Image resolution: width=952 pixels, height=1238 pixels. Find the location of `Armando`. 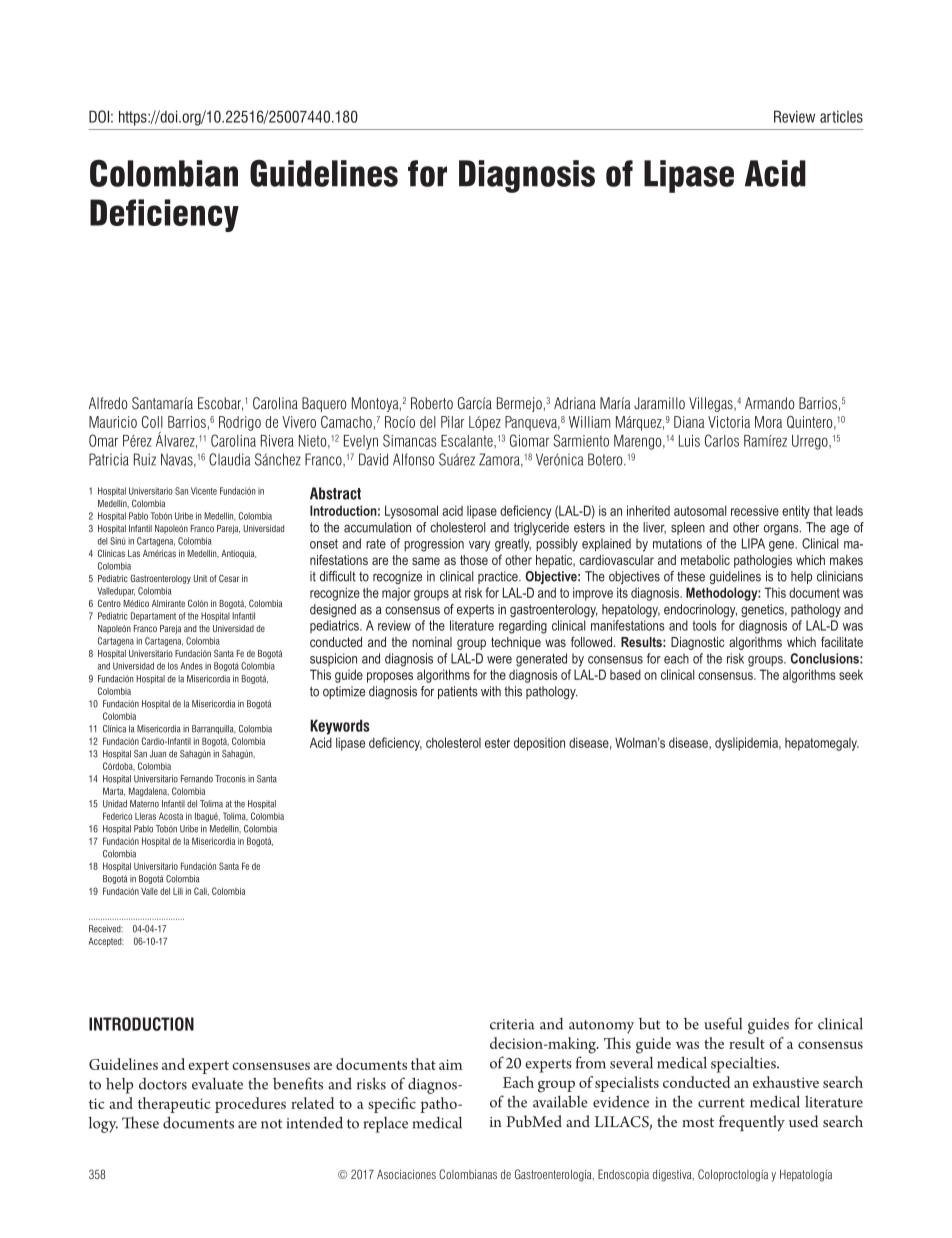

Armando is located at coordinates (770, 403).
